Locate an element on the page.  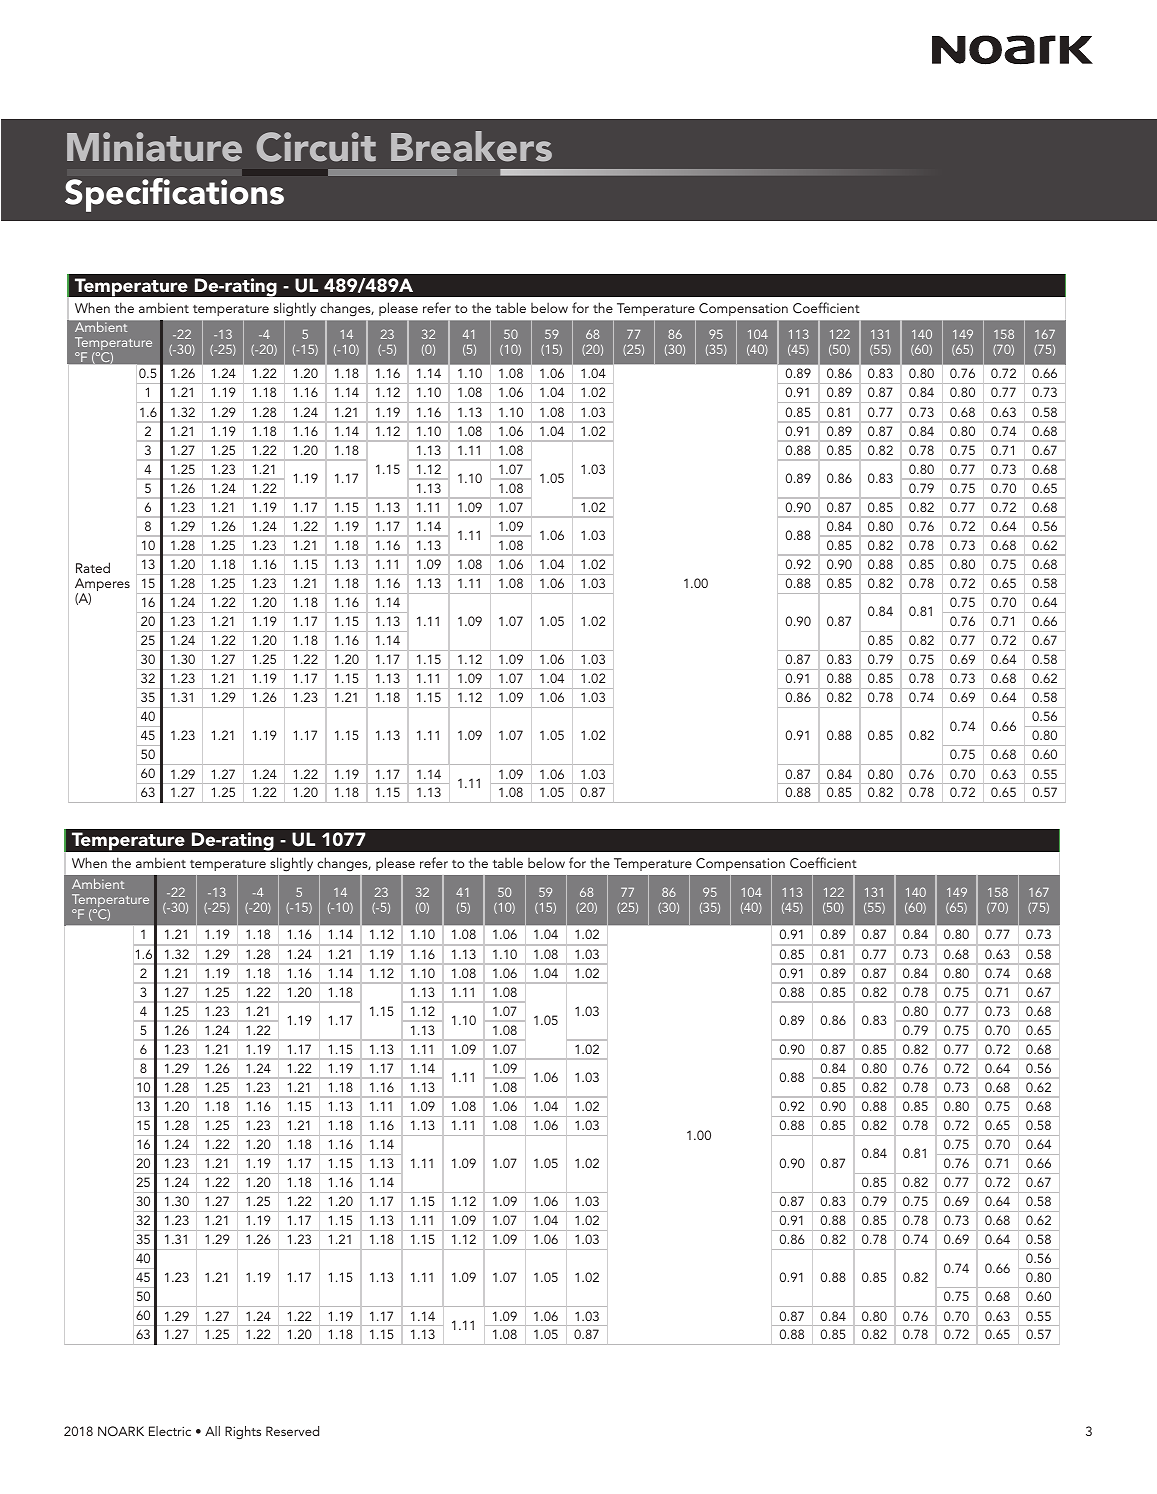
Circuit is located at coordinates (316, 147).
